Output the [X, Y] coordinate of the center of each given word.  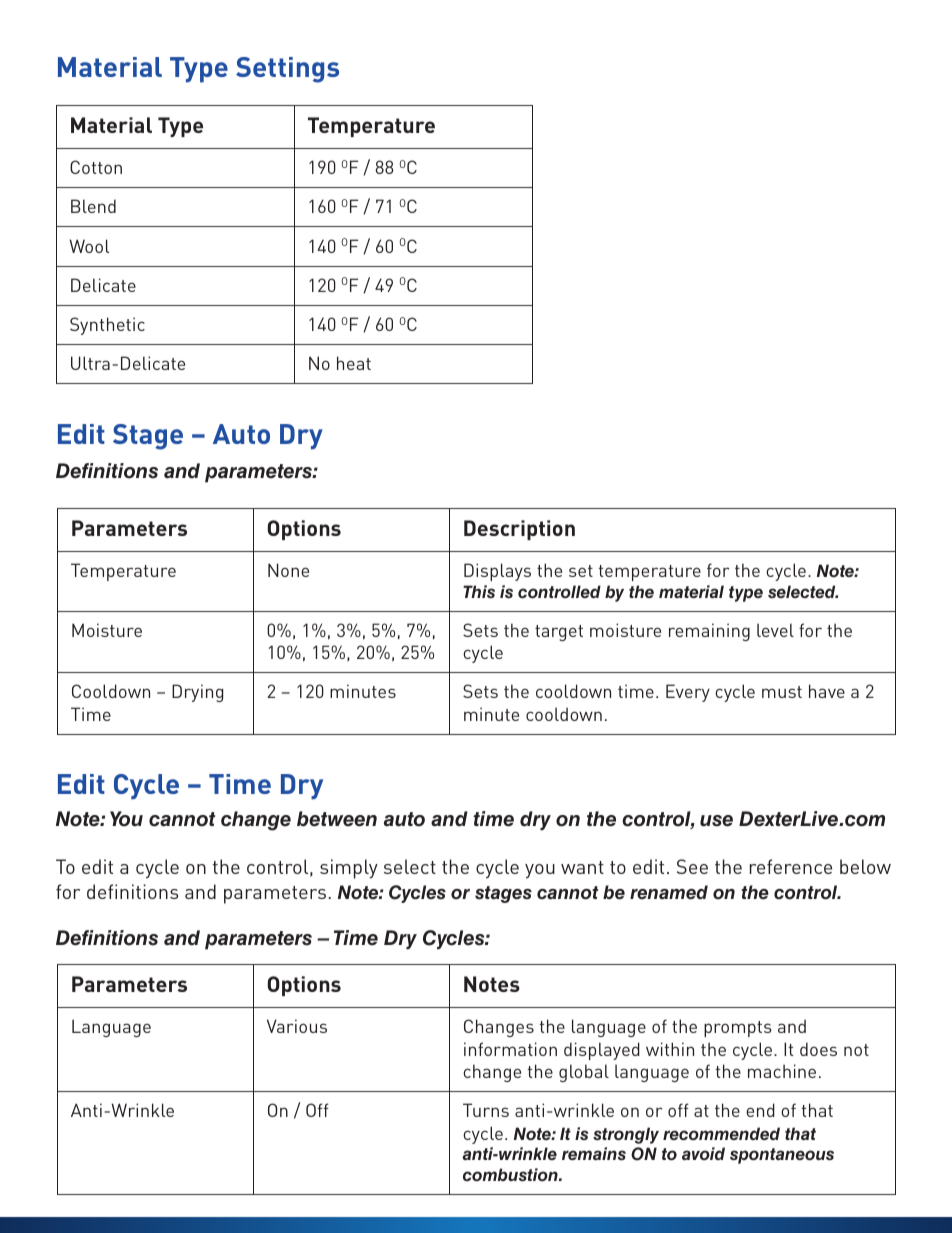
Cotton [96, 167]
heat [354, 363]
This [479, 592]
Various [297, 1026]
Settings [287, 70]
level [775, 630]
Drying [197, 693]
